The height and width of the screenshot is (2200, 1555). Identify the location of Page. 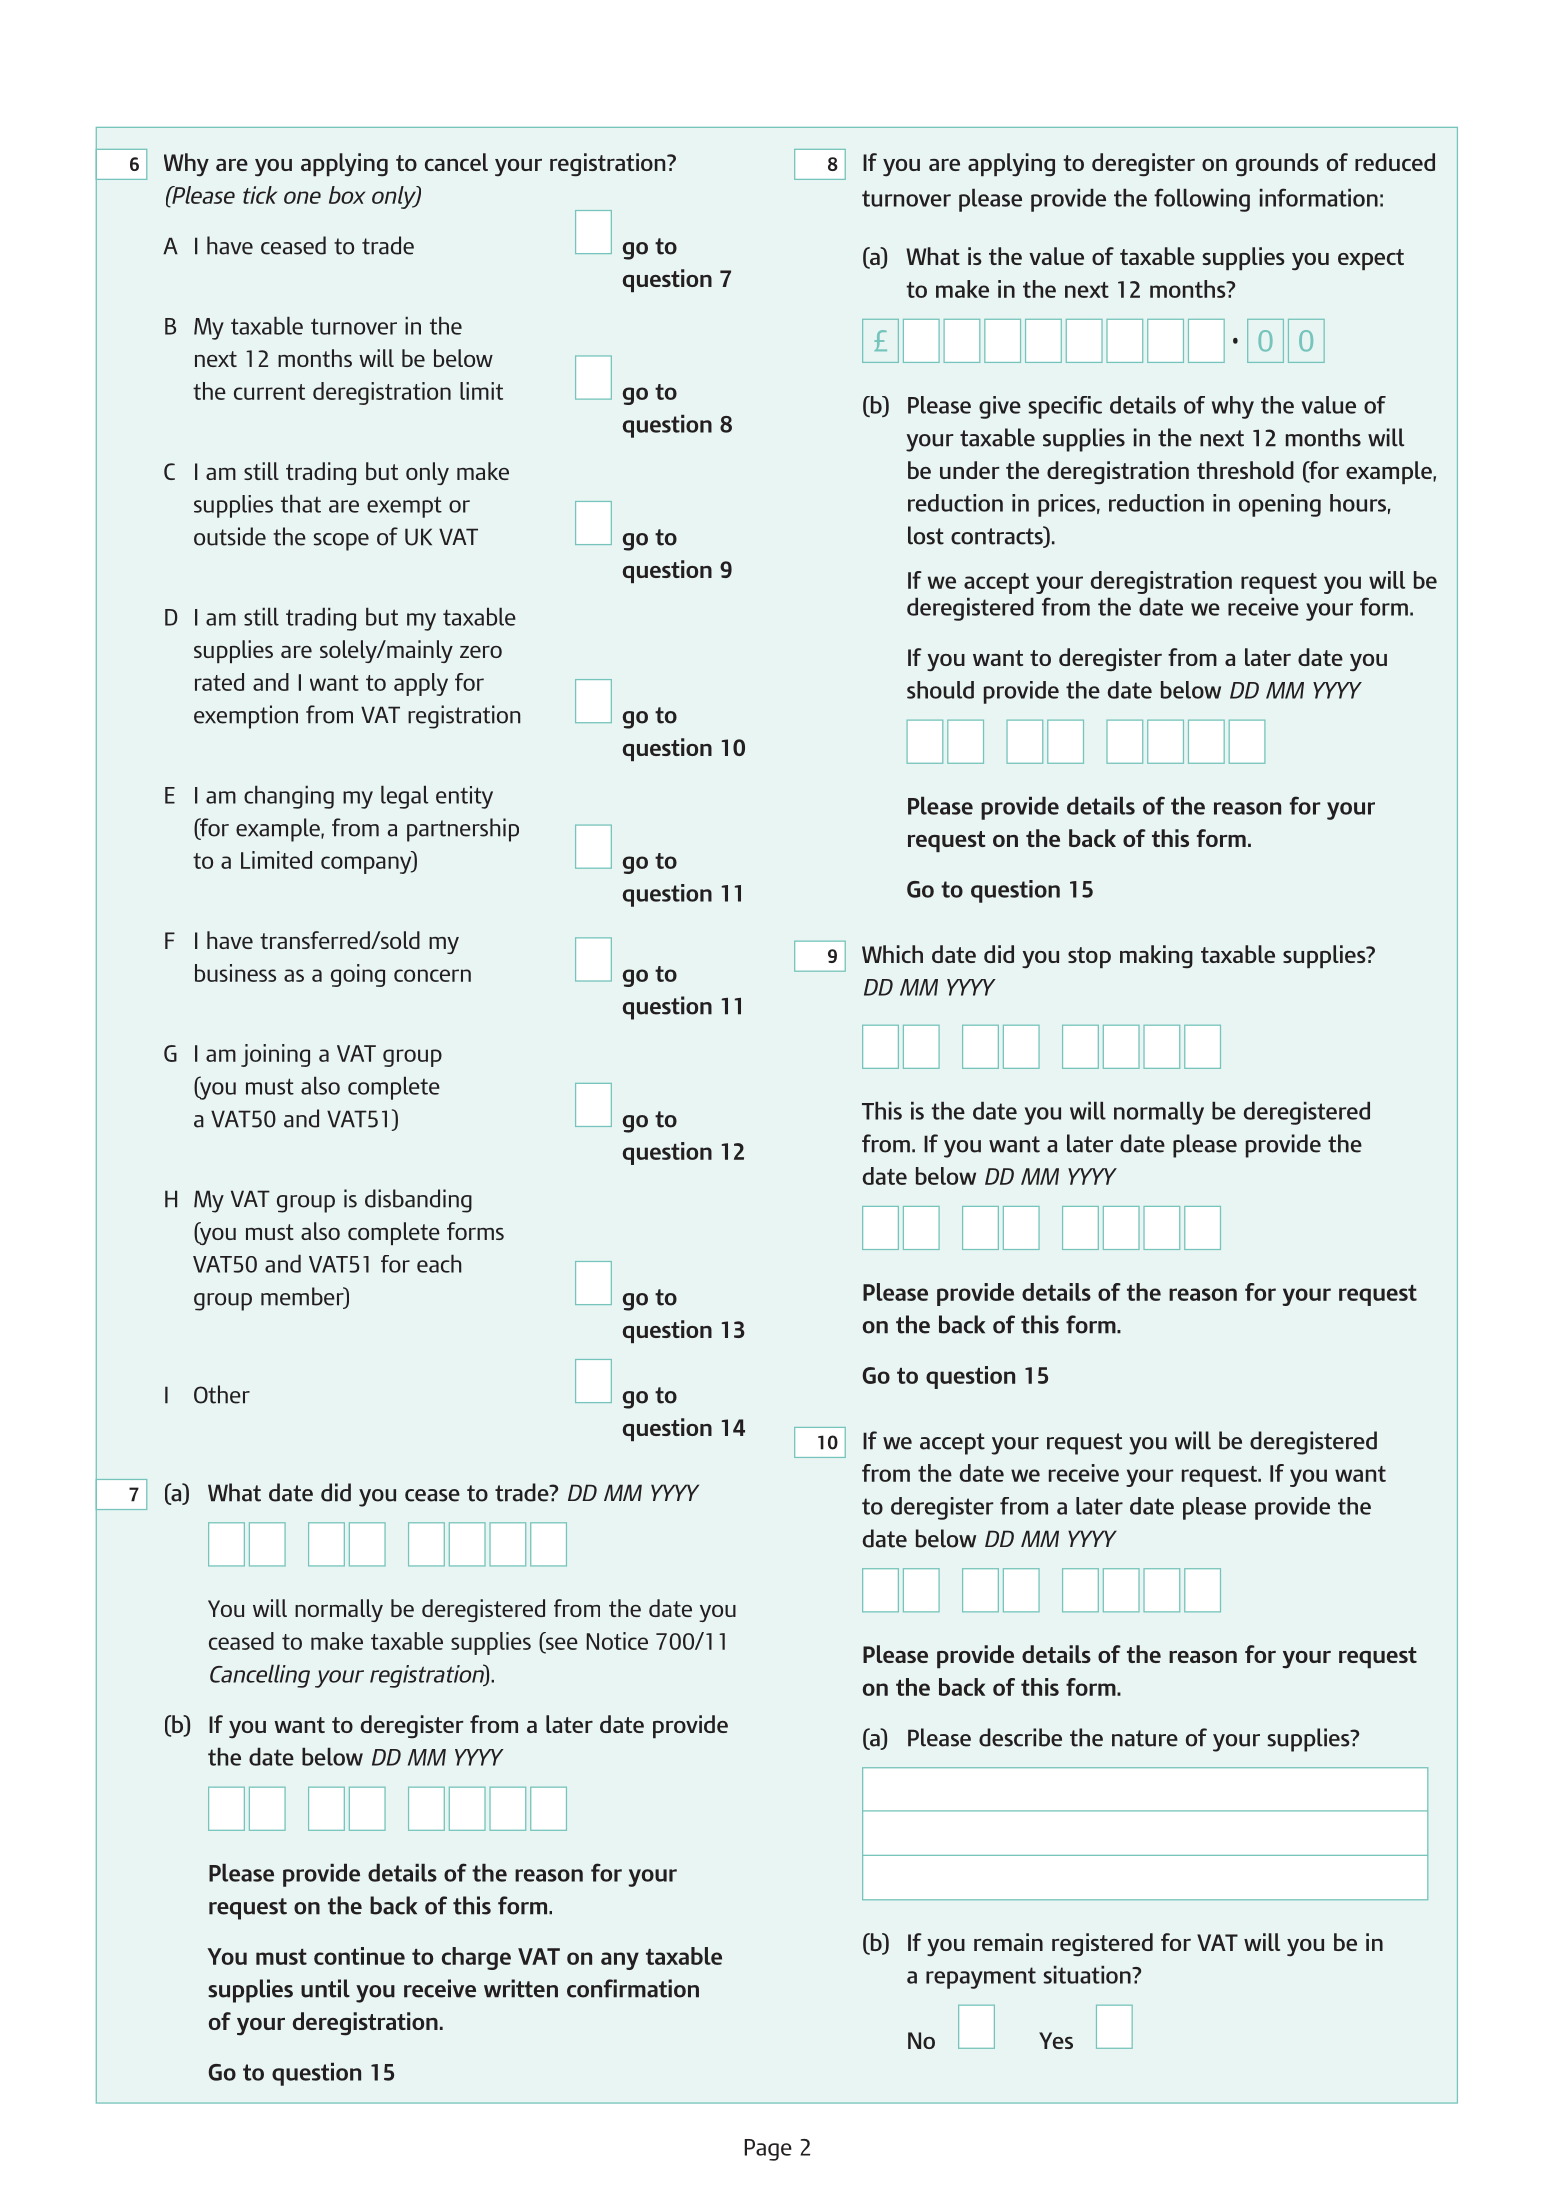
(768, 2150).
